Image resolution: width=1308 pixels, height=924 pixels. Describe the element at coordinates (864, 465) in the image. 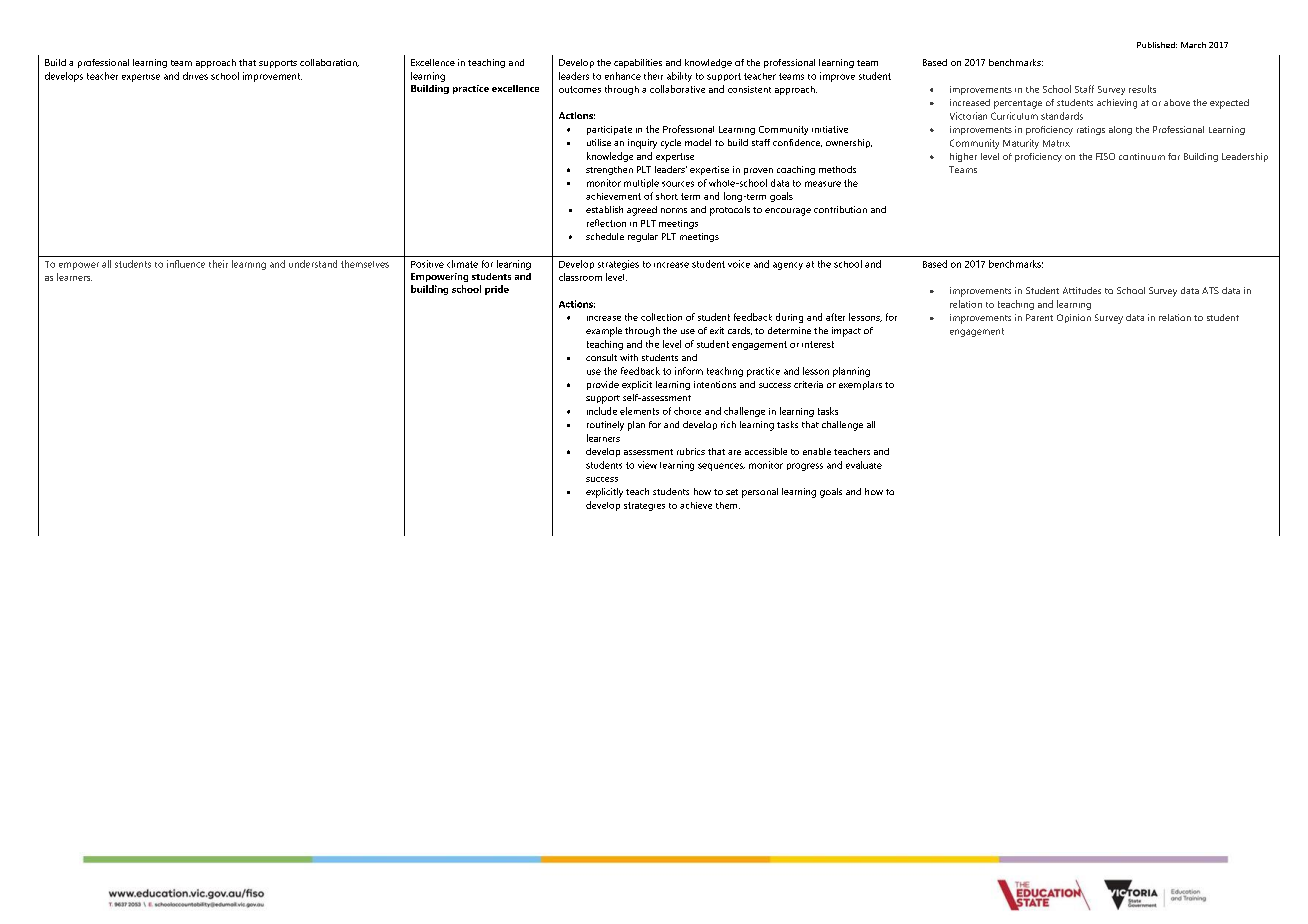

I see `evaluate` at that location.
